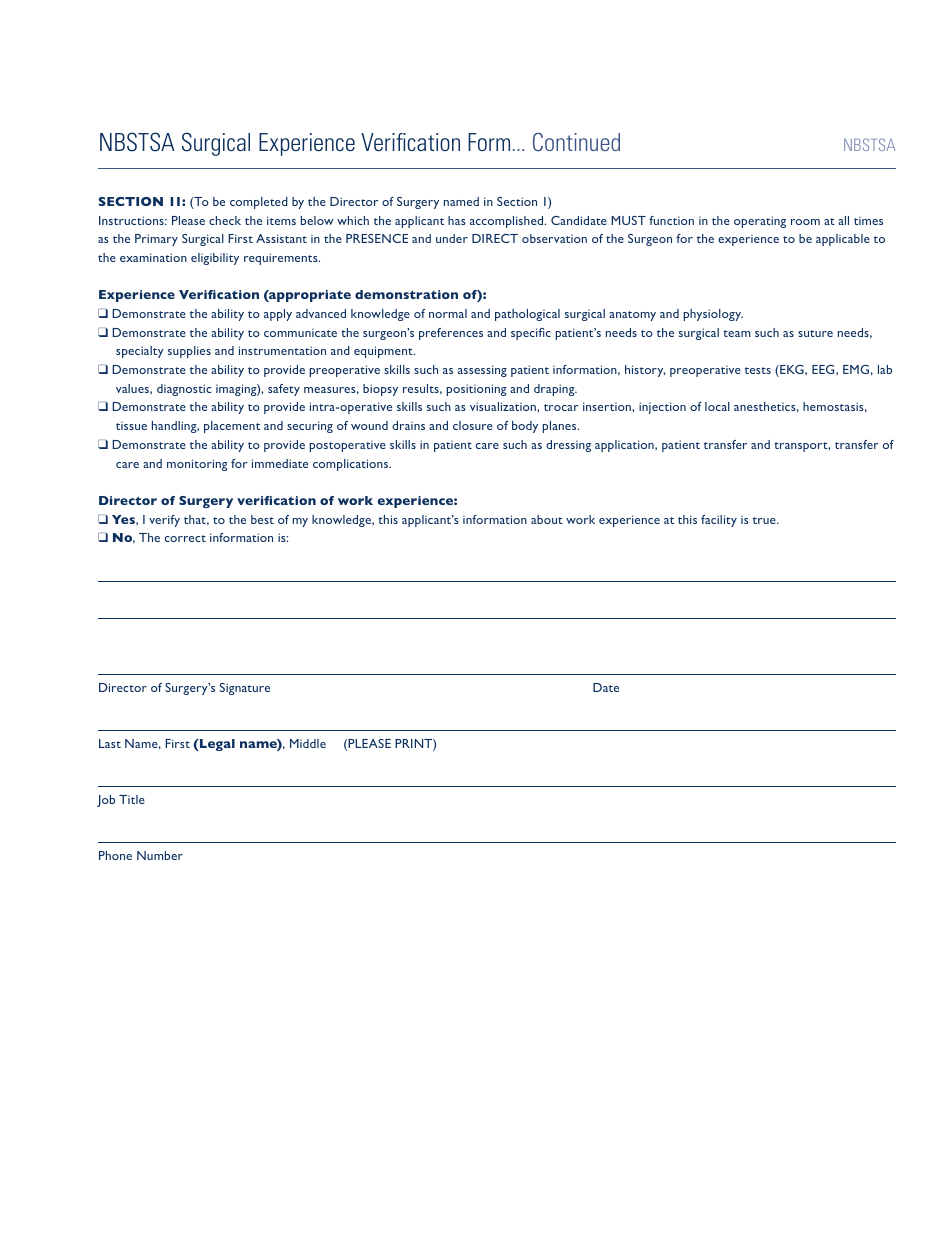 Image resolution: width=952 pixels, height=1233 pixels. Describe the element at coordinates (259, 203) in the screenshot. I see `completed` at that location.
